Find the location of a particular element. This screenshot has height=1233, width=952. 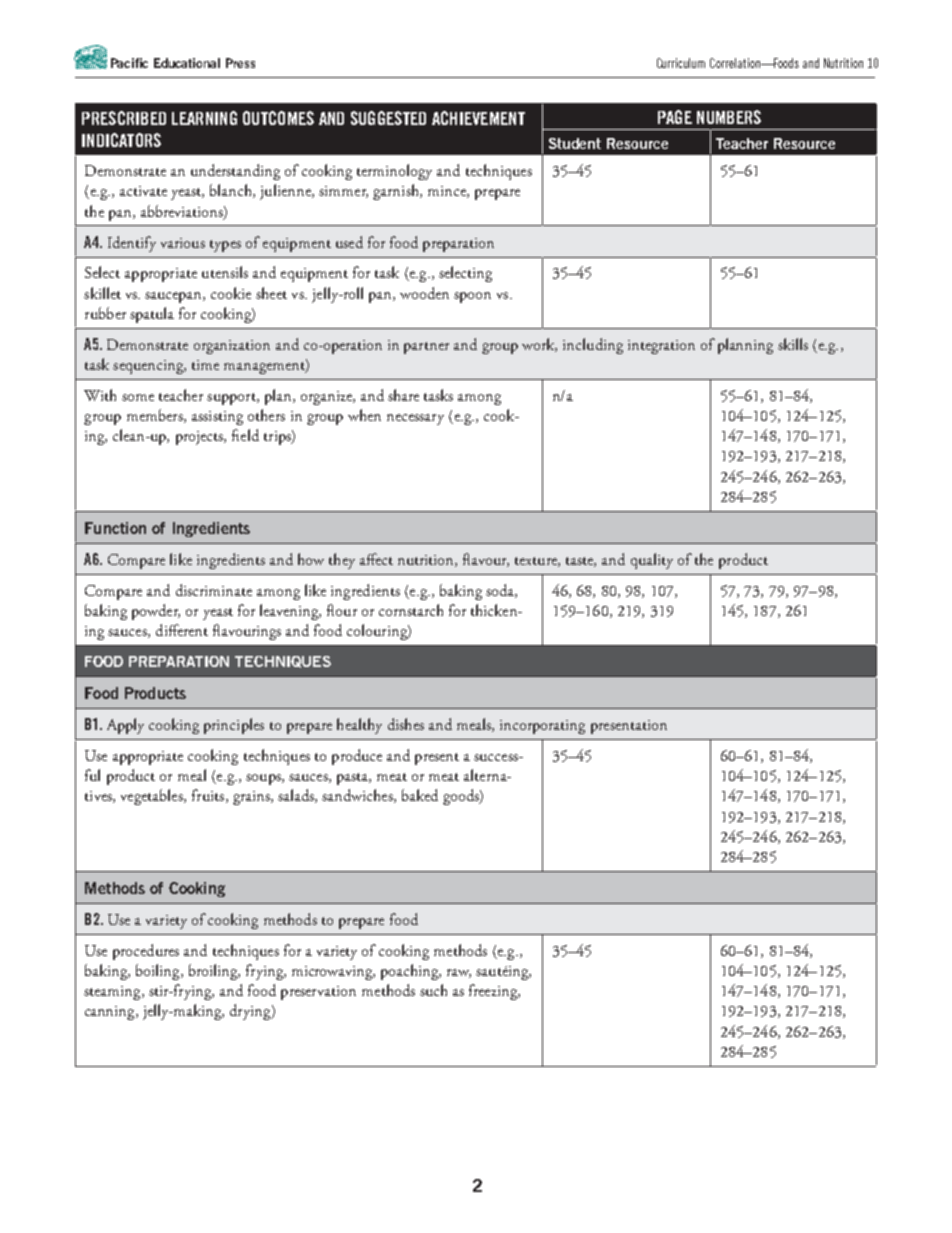

integration is located at coordinates (661, 347).
